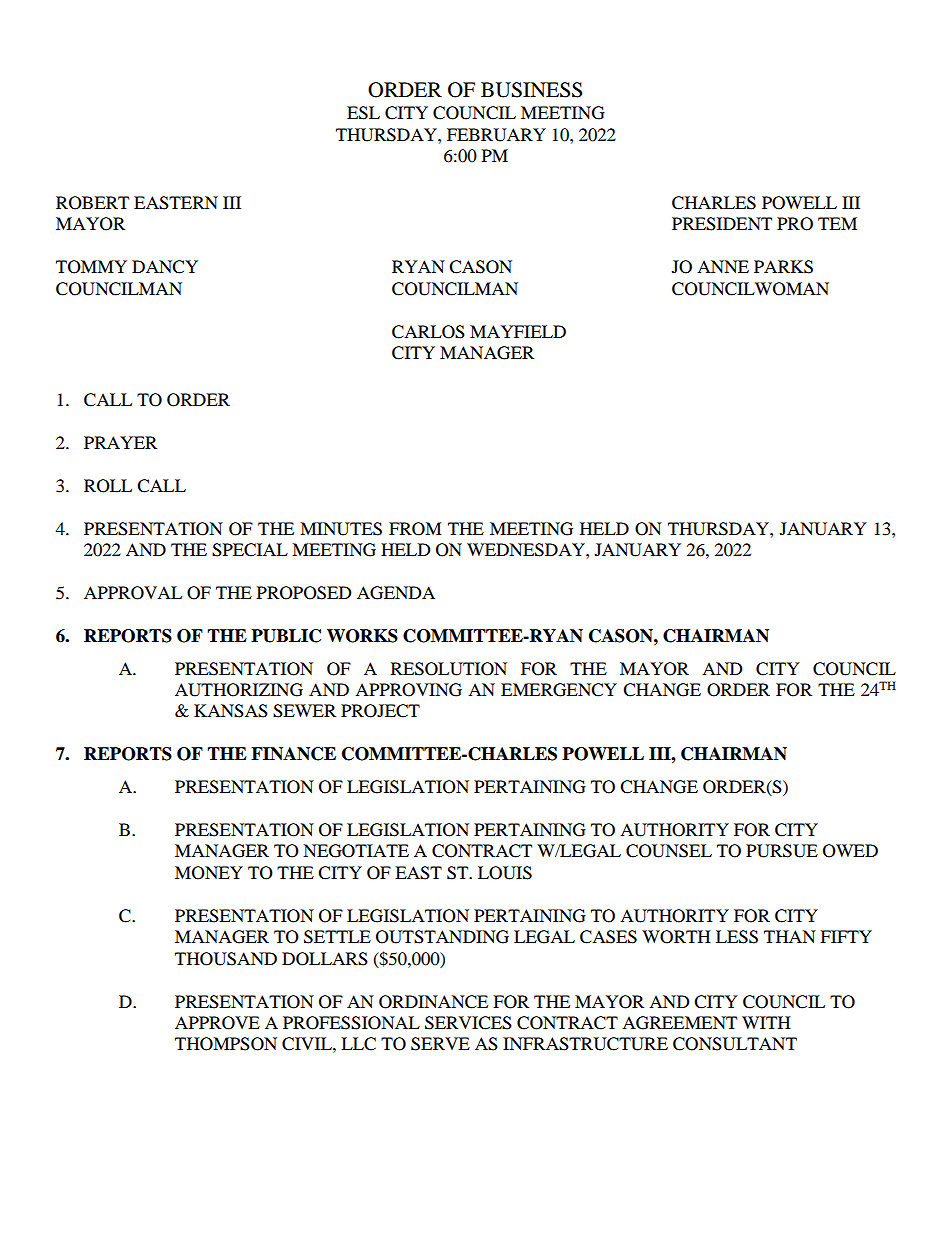 The width and height of the image is (952, 1233). I want to click on SERVICES, so click(468, 1023).
